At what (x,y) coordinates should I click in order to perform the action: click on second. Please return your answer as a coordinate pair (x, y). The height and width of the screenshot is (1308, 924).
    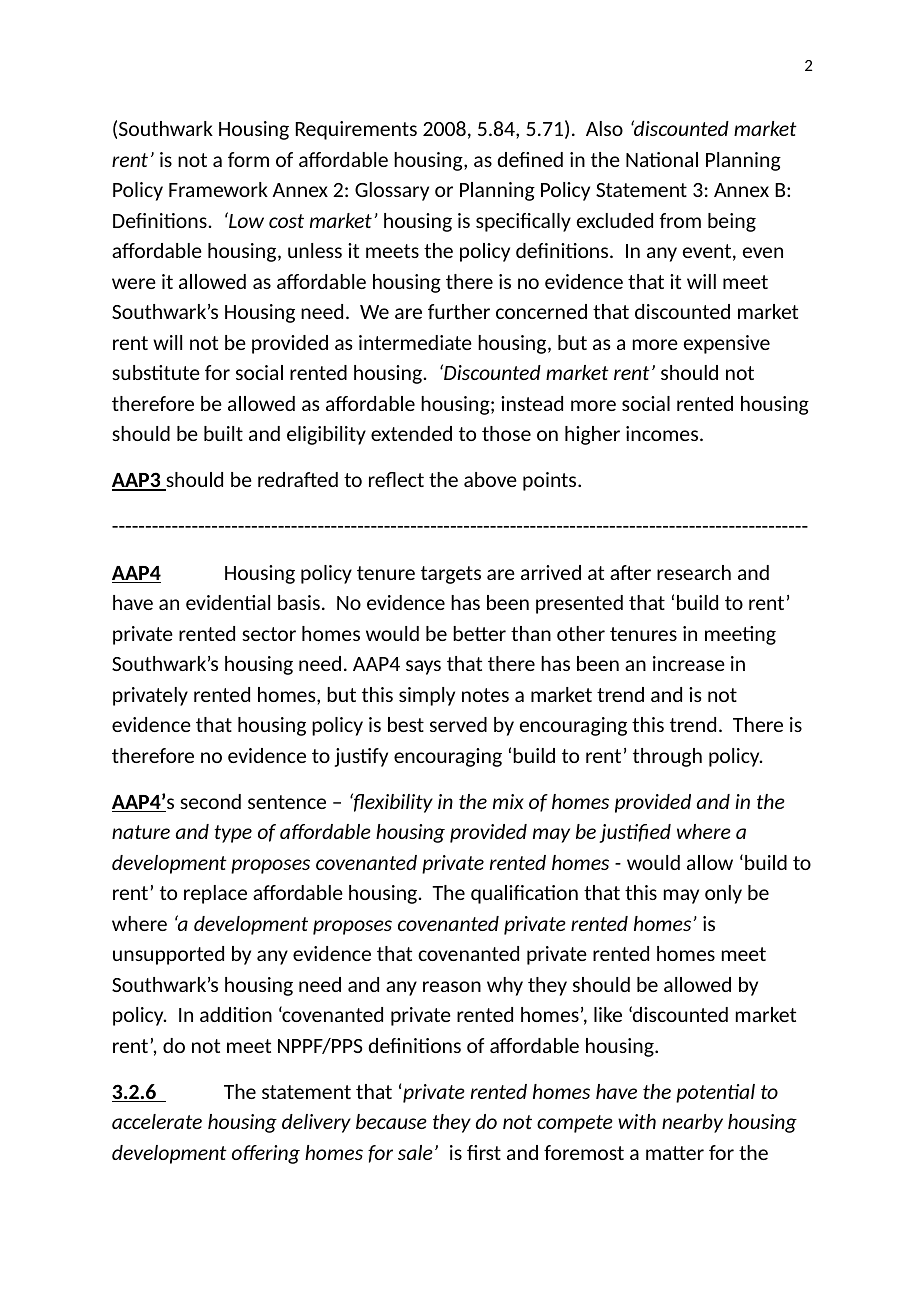
    Looking at the image, I should click on (210, 801).
